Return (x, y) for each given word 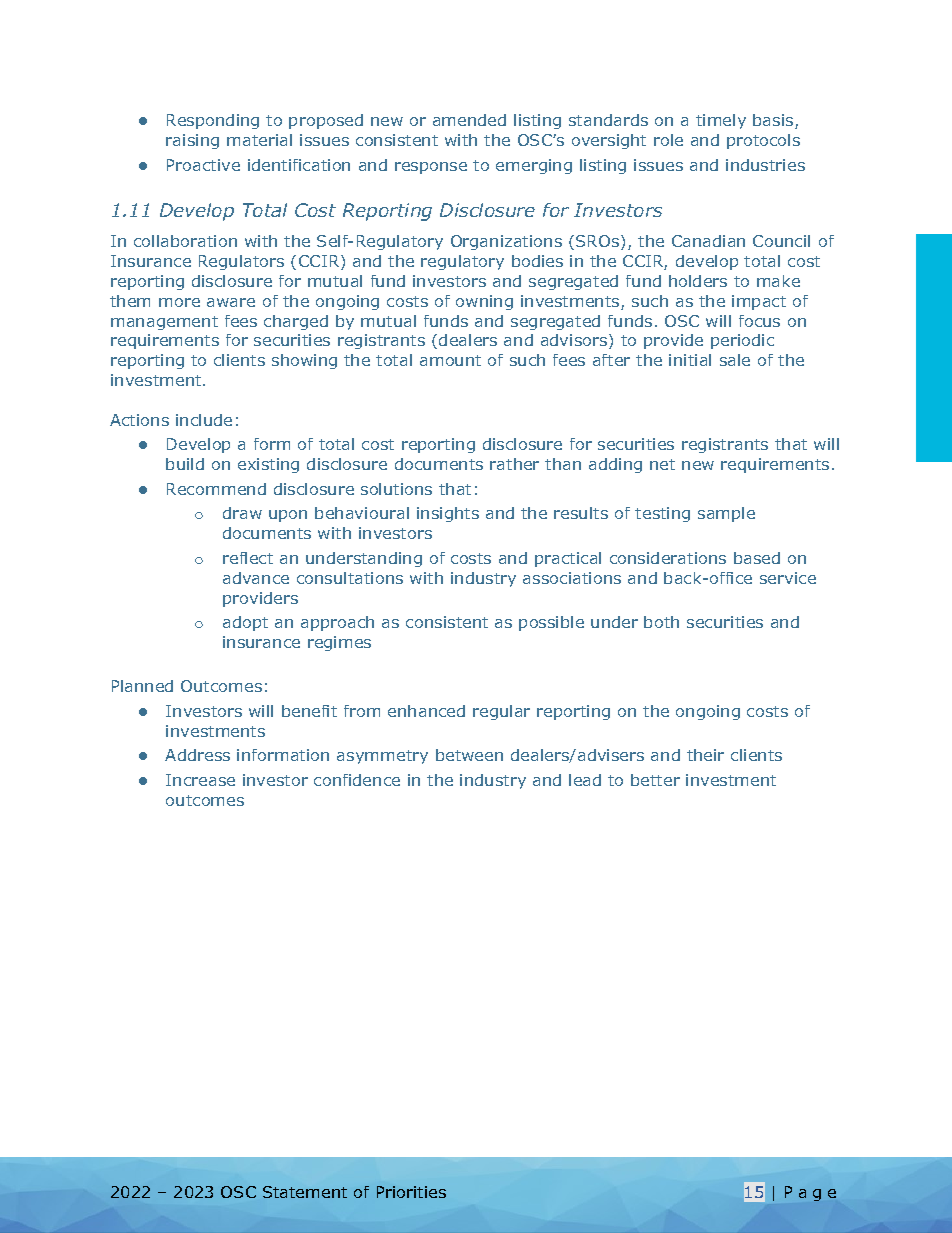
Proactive (203, 165)
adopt (245, 623)
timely (721, 121)
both (661, 622)
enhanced (426, 711)
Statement (305, 1192)
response (431, 168)
